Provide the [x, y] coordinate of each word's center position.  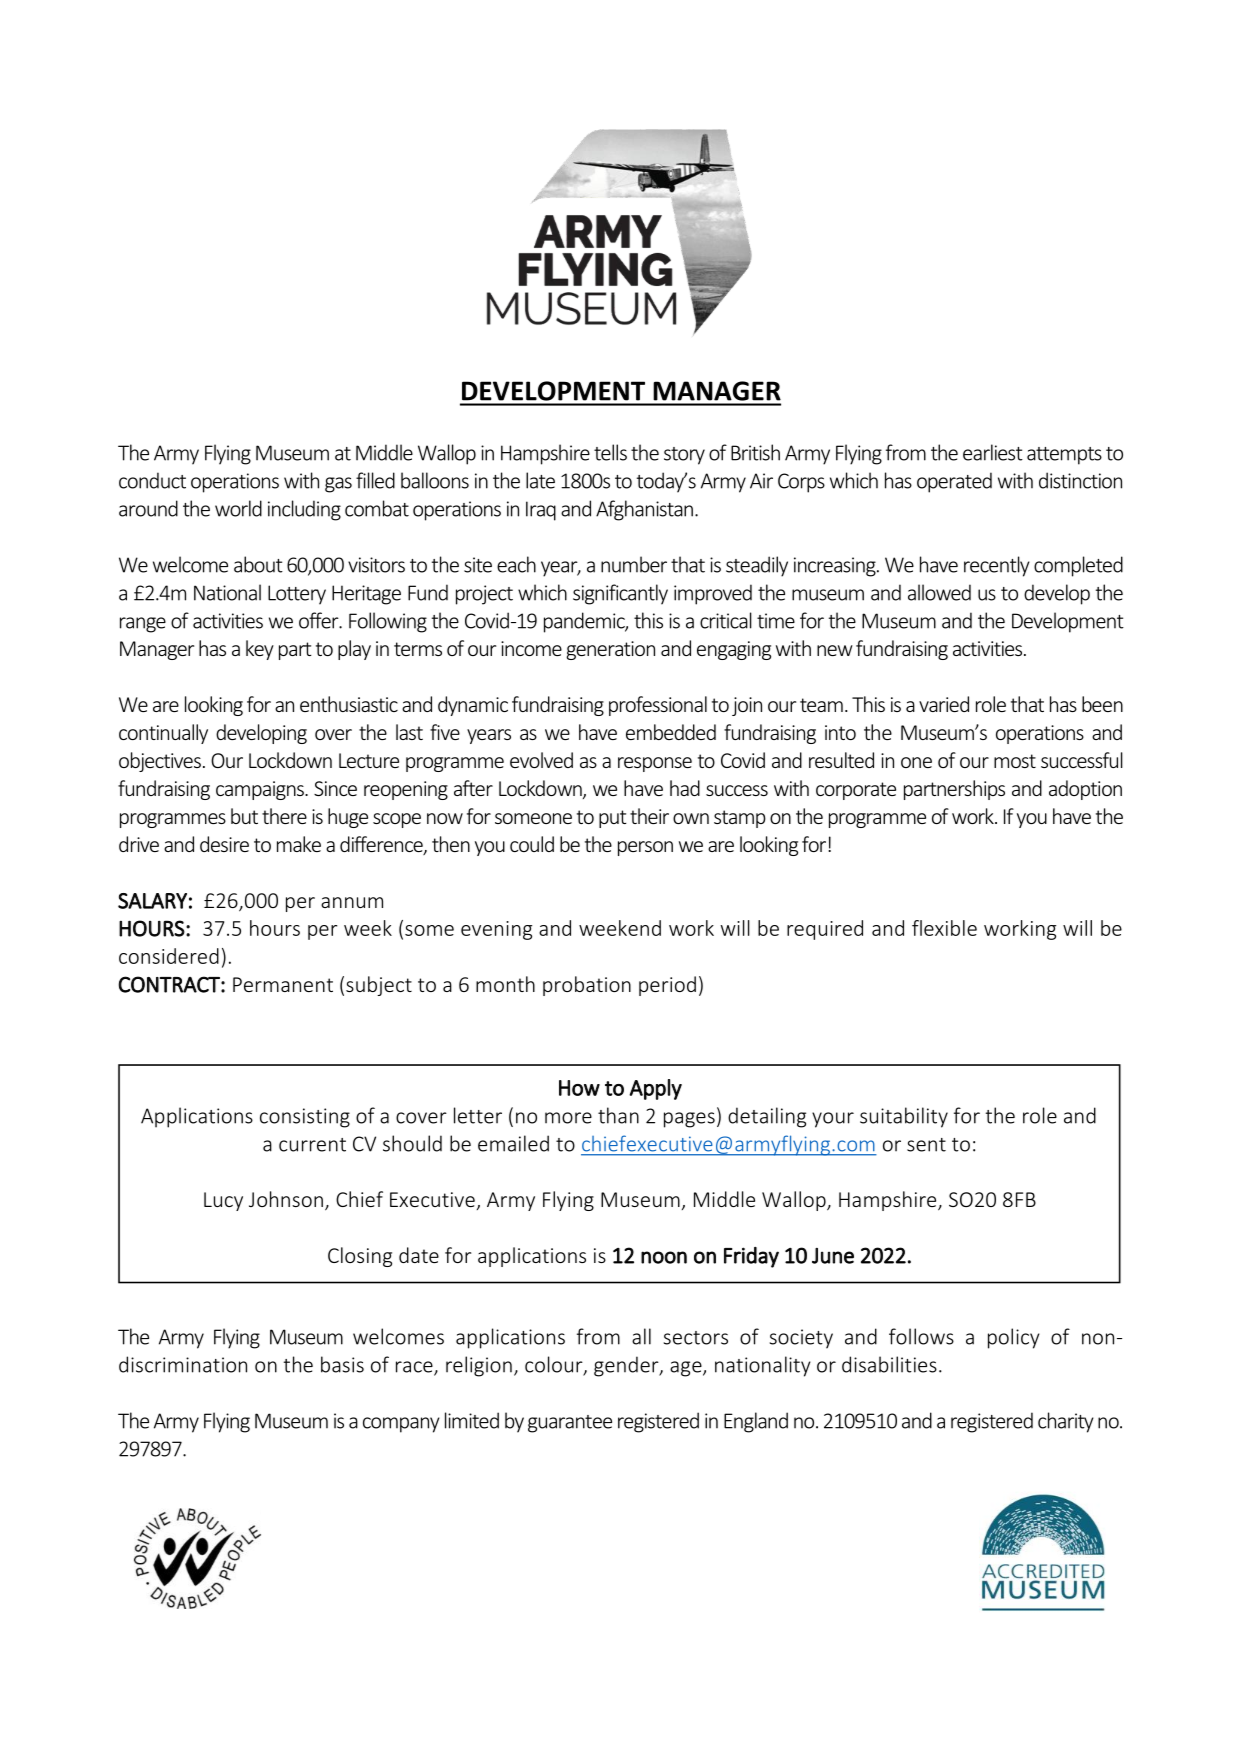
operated [954, 482]
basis [342, 1364]
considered [169, 956]
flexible [944, 928]
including [304, 510]
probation [587, 986]
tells [610, 452]
